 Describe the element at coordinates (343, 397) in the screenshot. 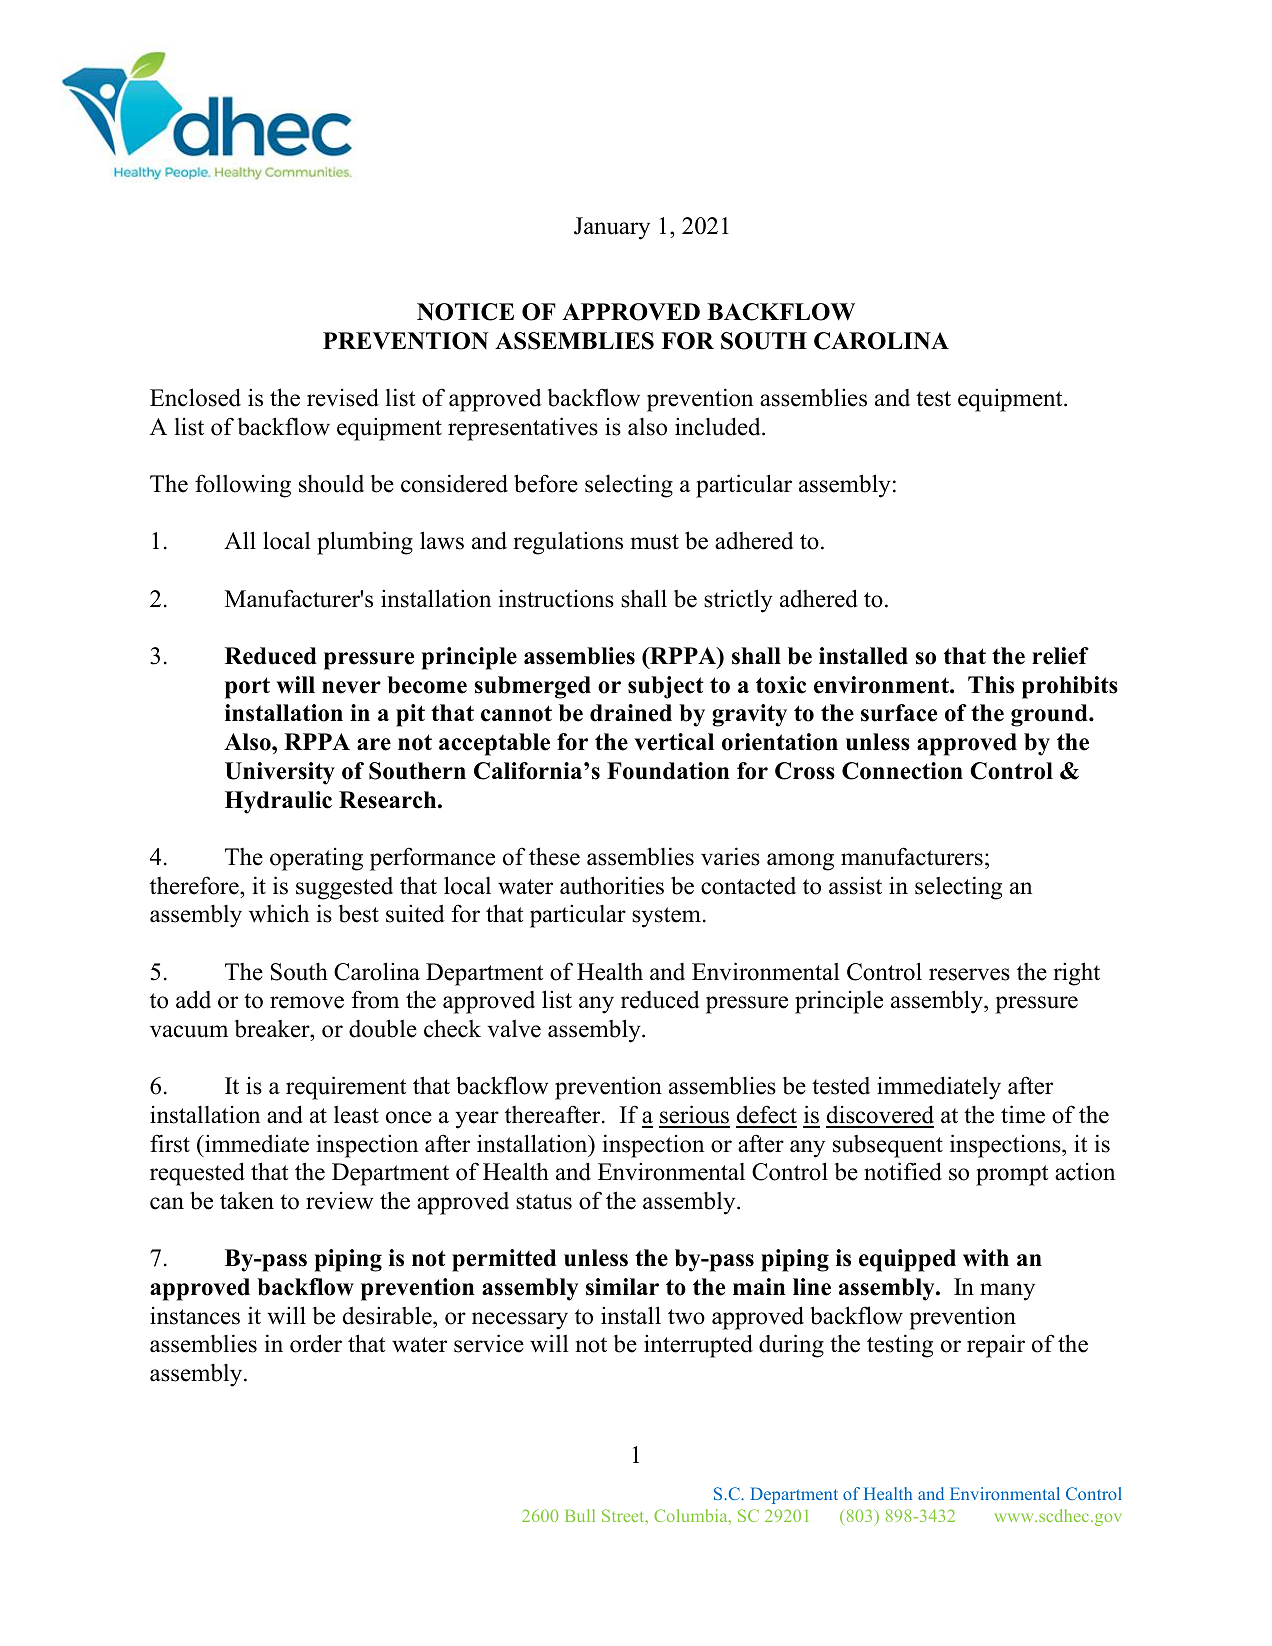

I see `revised` at that location.
